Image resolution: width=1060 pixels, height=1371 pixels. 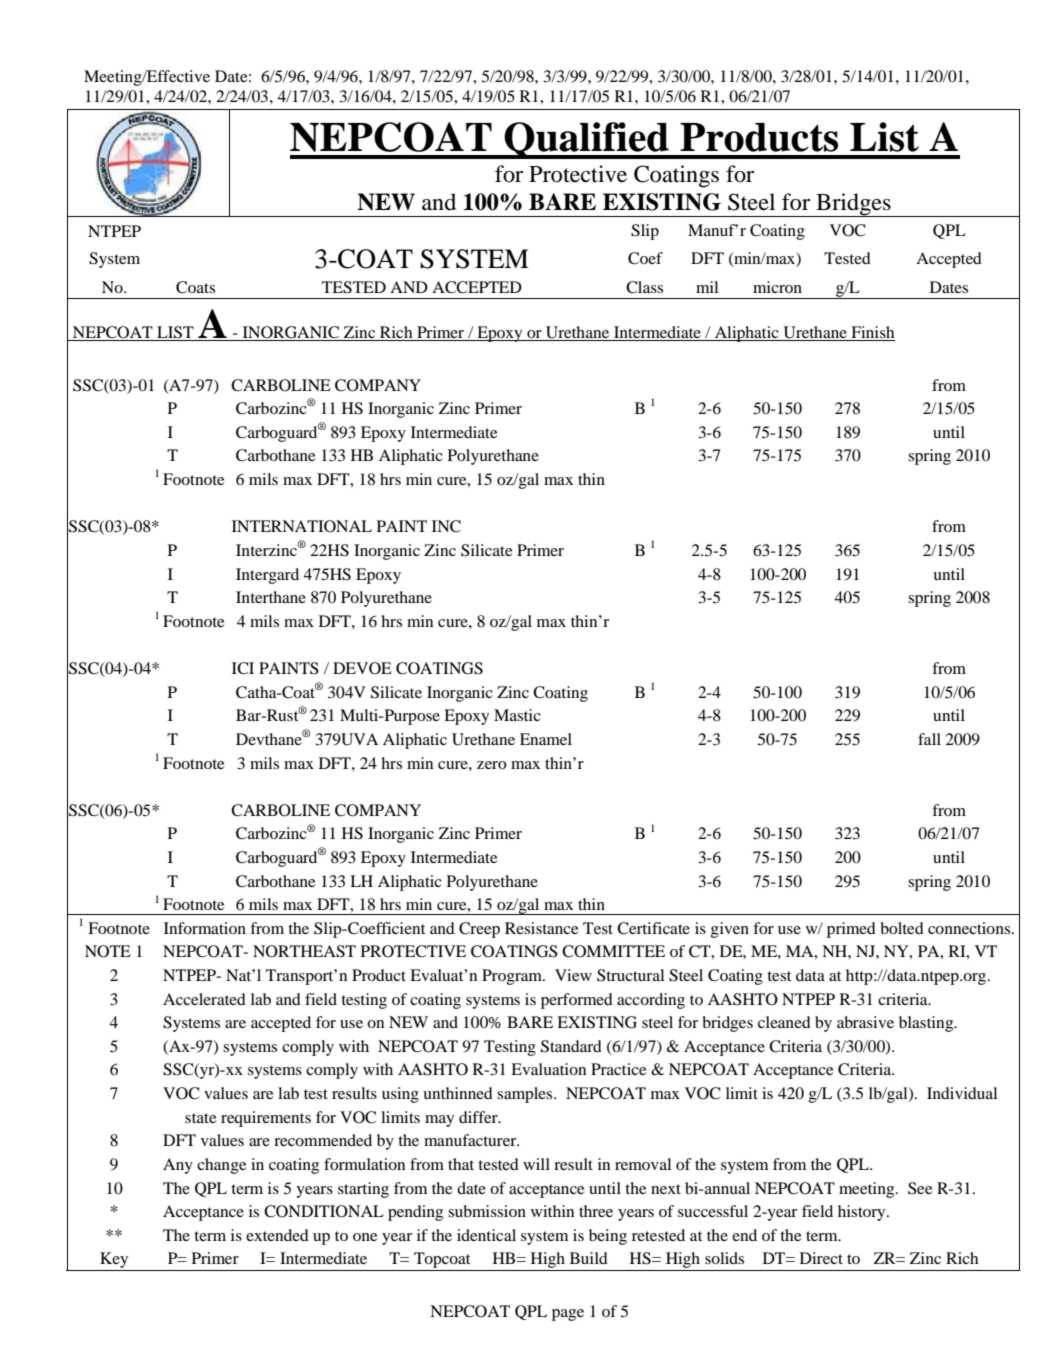 What do you see at coordinates (517, 715) in the page?
I see `Mastic` at bounding box center [517, 715].
